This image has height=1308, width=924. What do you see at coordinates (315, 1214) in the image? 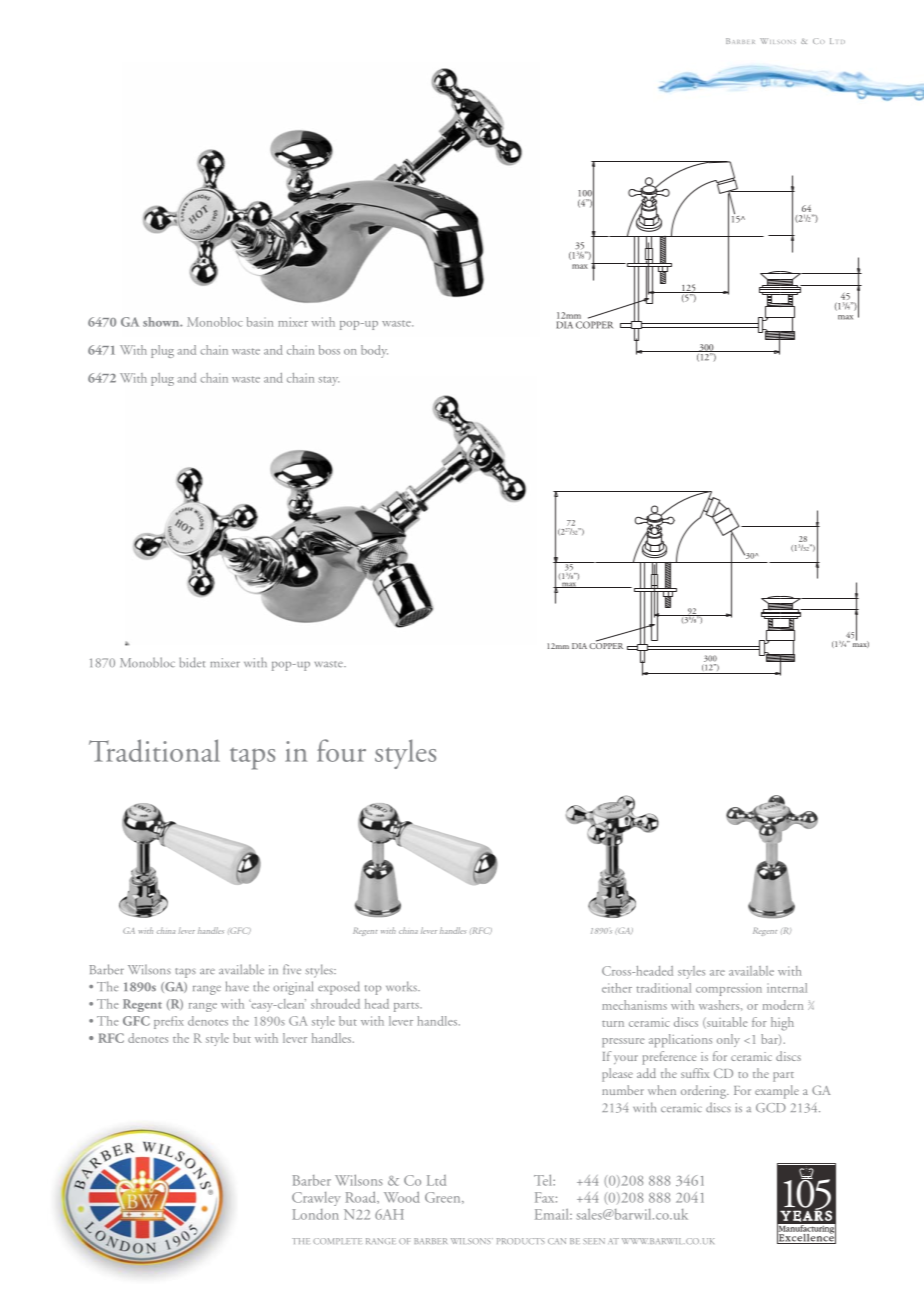
I see `London` at bounding box center [315, 1214].
